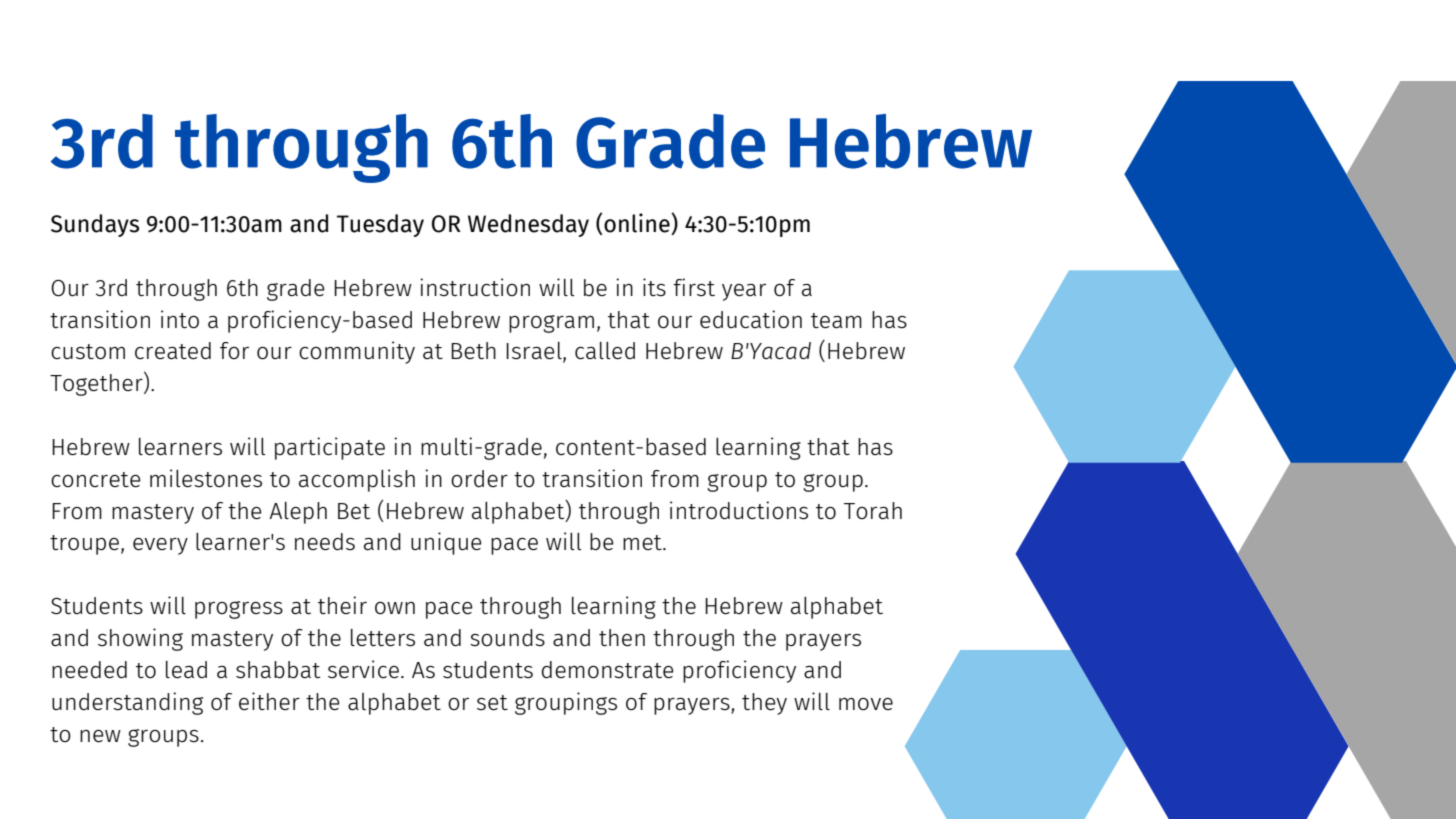 The width and height of the image is (1456, 819). I want to click on Sundays, so click(95, 225).
